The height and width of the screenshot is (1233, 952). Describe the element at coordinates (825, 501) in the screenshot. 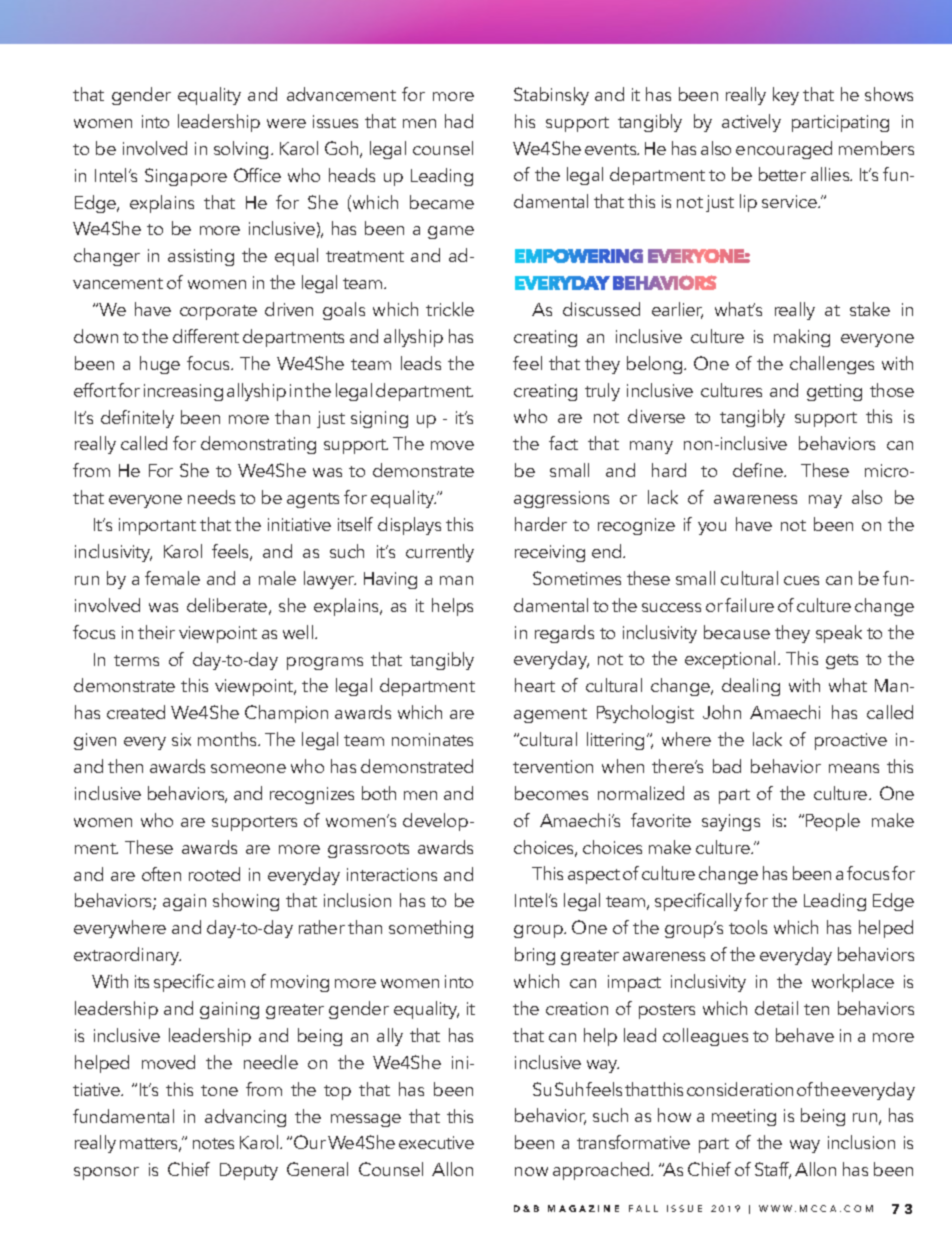

I see `may` at that location.
